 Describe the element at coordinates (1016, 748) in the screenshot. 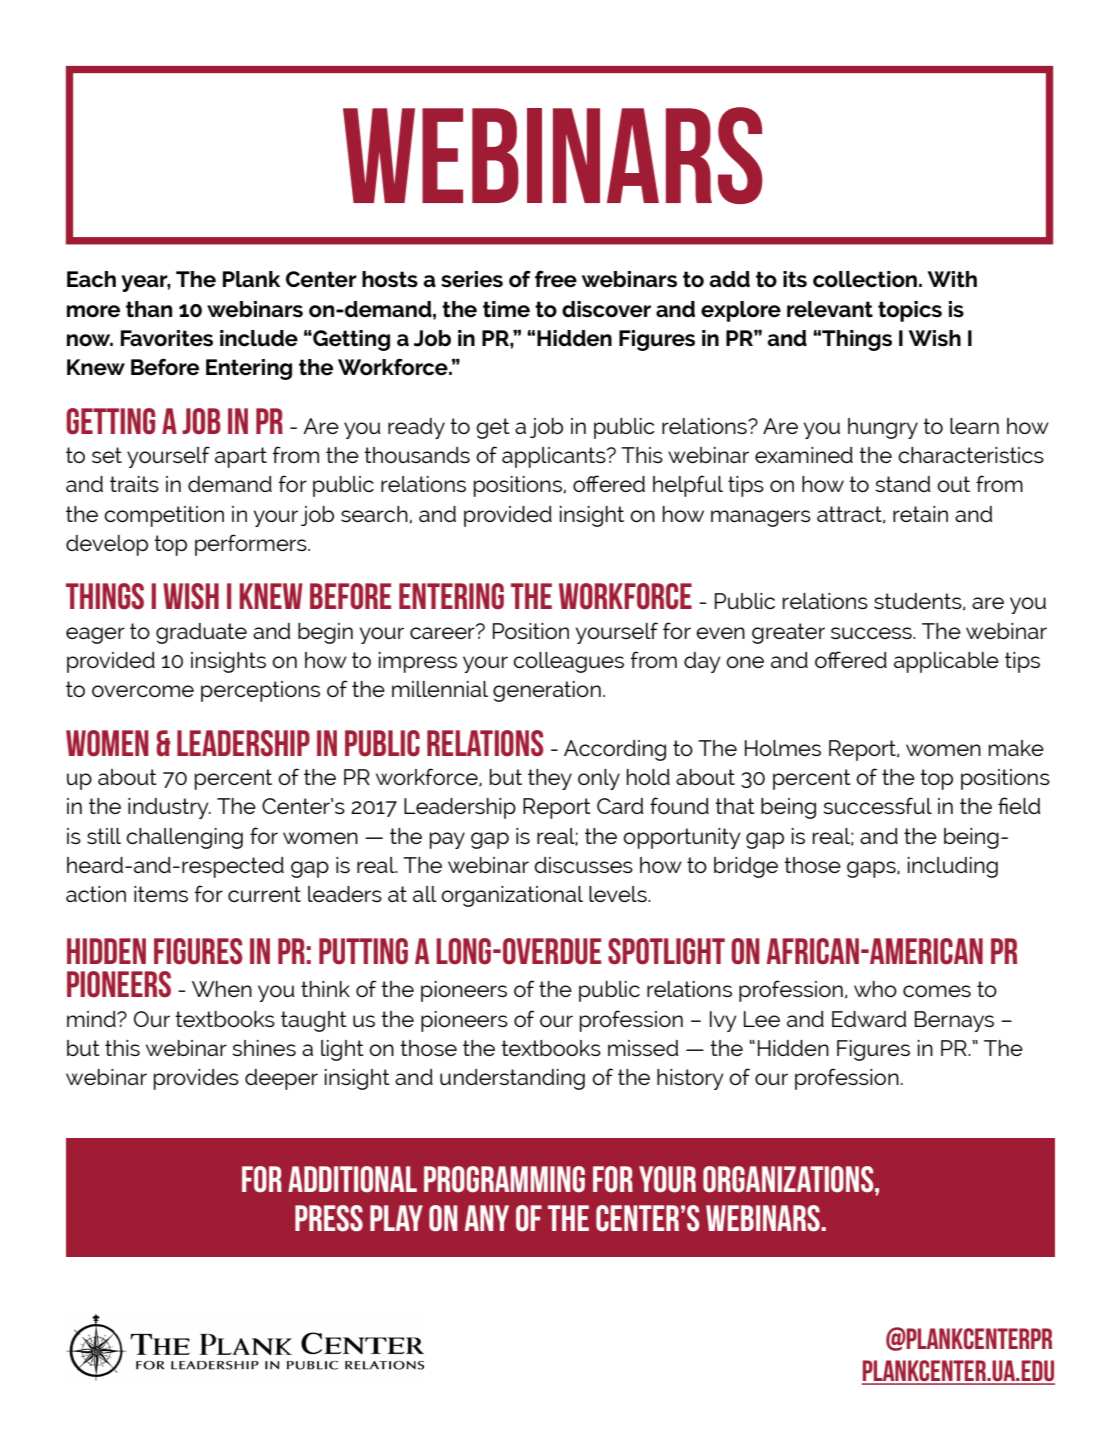

I see `make` at that location.
